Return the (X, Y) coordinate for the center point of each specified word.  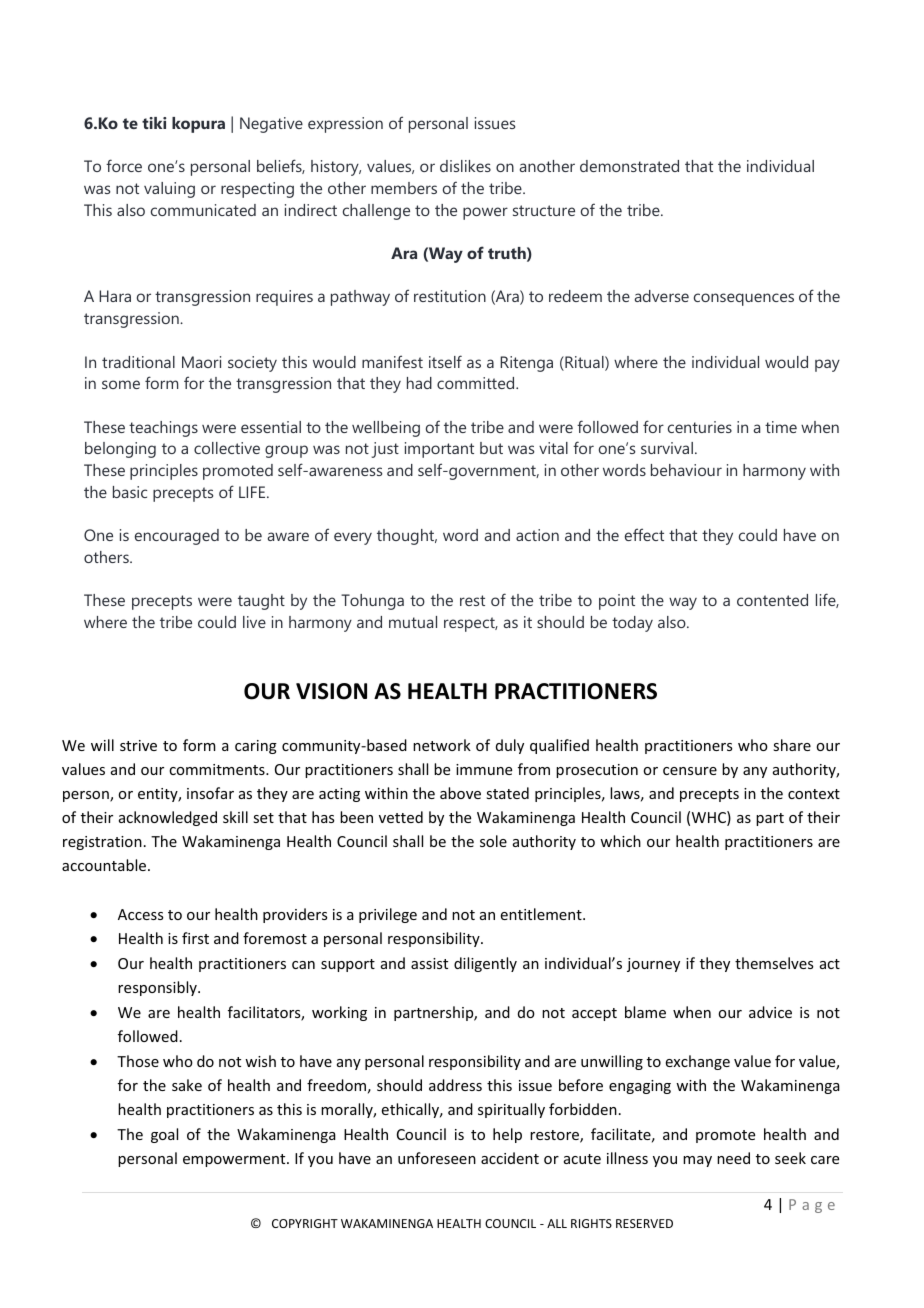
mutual (413, 622)
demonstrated (629, 166)
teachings (163, 429)
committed (477, 383)
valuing (169, 190)
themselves (774, 963)
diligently (485, 964)
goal (164, 1135)
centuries (700, 427)
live (254, 622)
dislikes (465, 166)
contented (772, 600)
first (195, 938)
